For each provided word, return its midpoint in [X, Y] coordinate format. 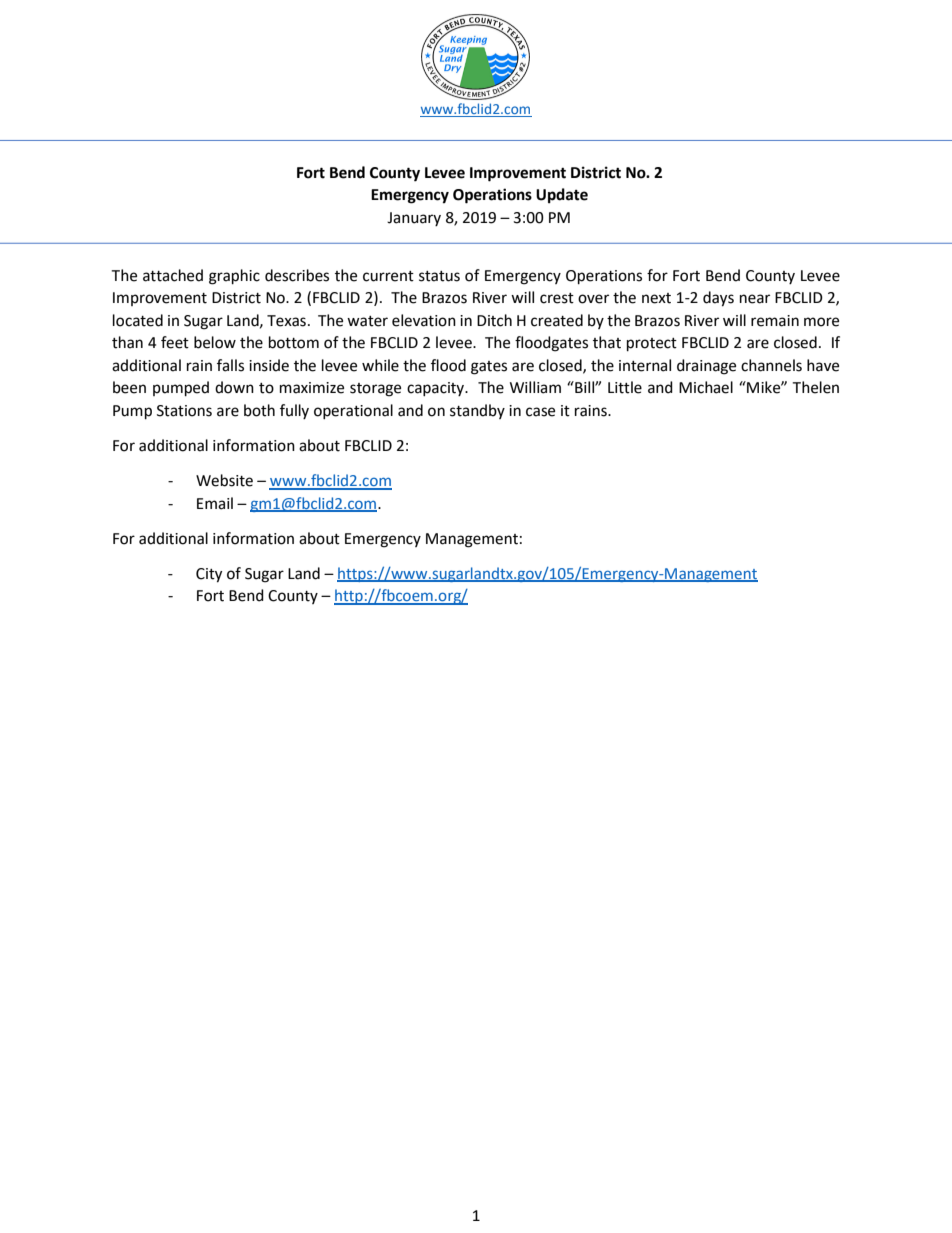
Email [215, 503]
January [414, 219]
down [234, 387]
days [718, 299]
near [755, 299]
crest [557, 298]
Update [562, 196]
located [138, 320]
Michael [706, 387]
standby [477, 411]
